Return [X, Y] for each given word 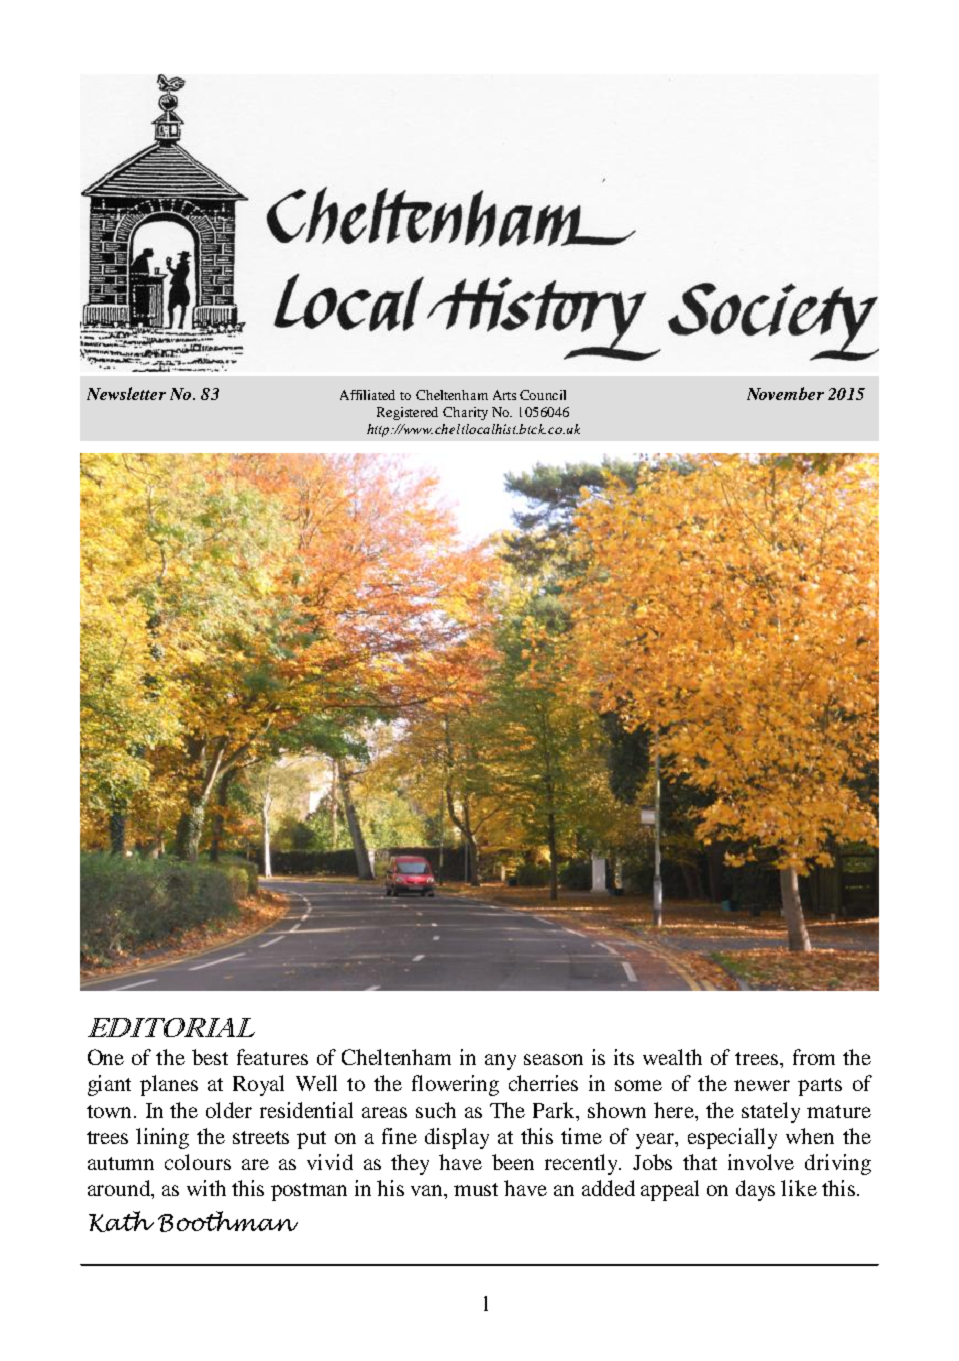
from [814, 1057]
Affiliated [367, 395]
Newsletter [126, 393]
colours [198, 1162]
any [500, 1062]
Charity [465, 413]
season [553, 1059]
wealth [672, 1057]
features [272, 1057]
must [476, 1189]
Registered [407, 413]
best [210, 1057]
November [785, 393]
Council [543, 395]
